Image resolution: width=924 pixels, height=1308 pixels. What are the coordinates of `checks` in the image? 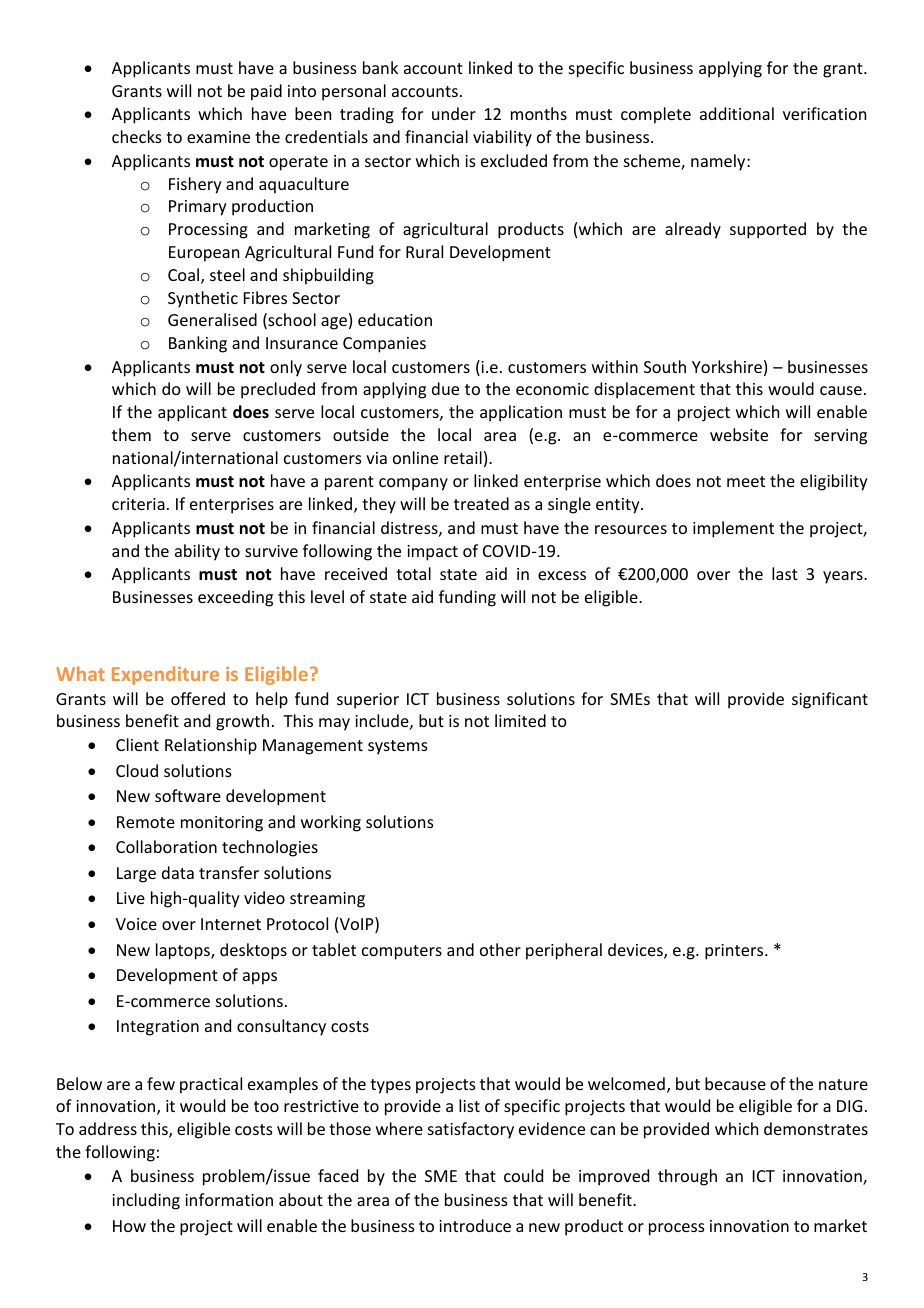 It's located at (137, 136).
